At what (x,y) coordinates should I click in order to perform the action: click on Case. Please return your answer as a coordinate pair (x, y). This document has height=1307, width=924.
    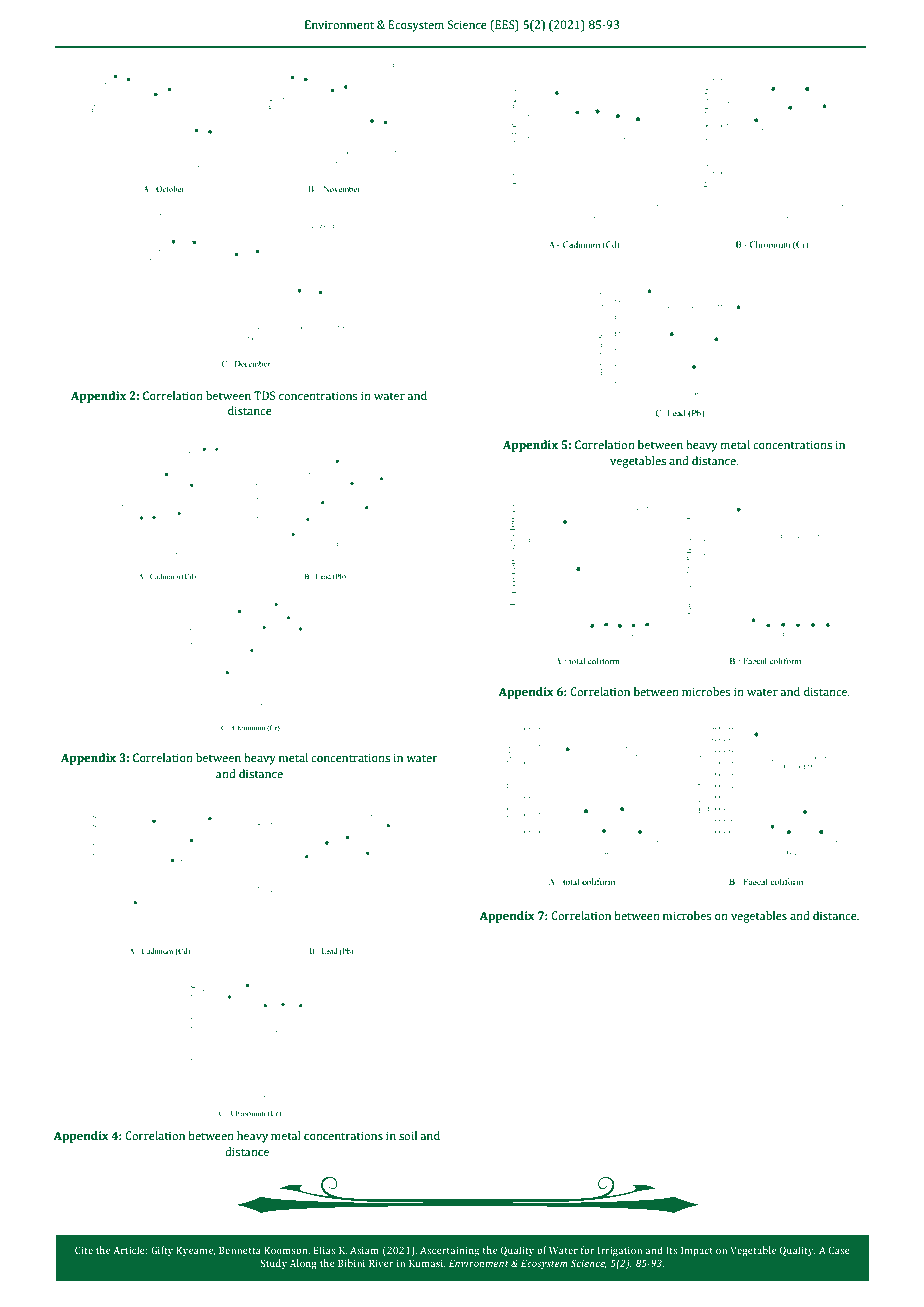
    Looking at the image, I should click on (839, 1250).
